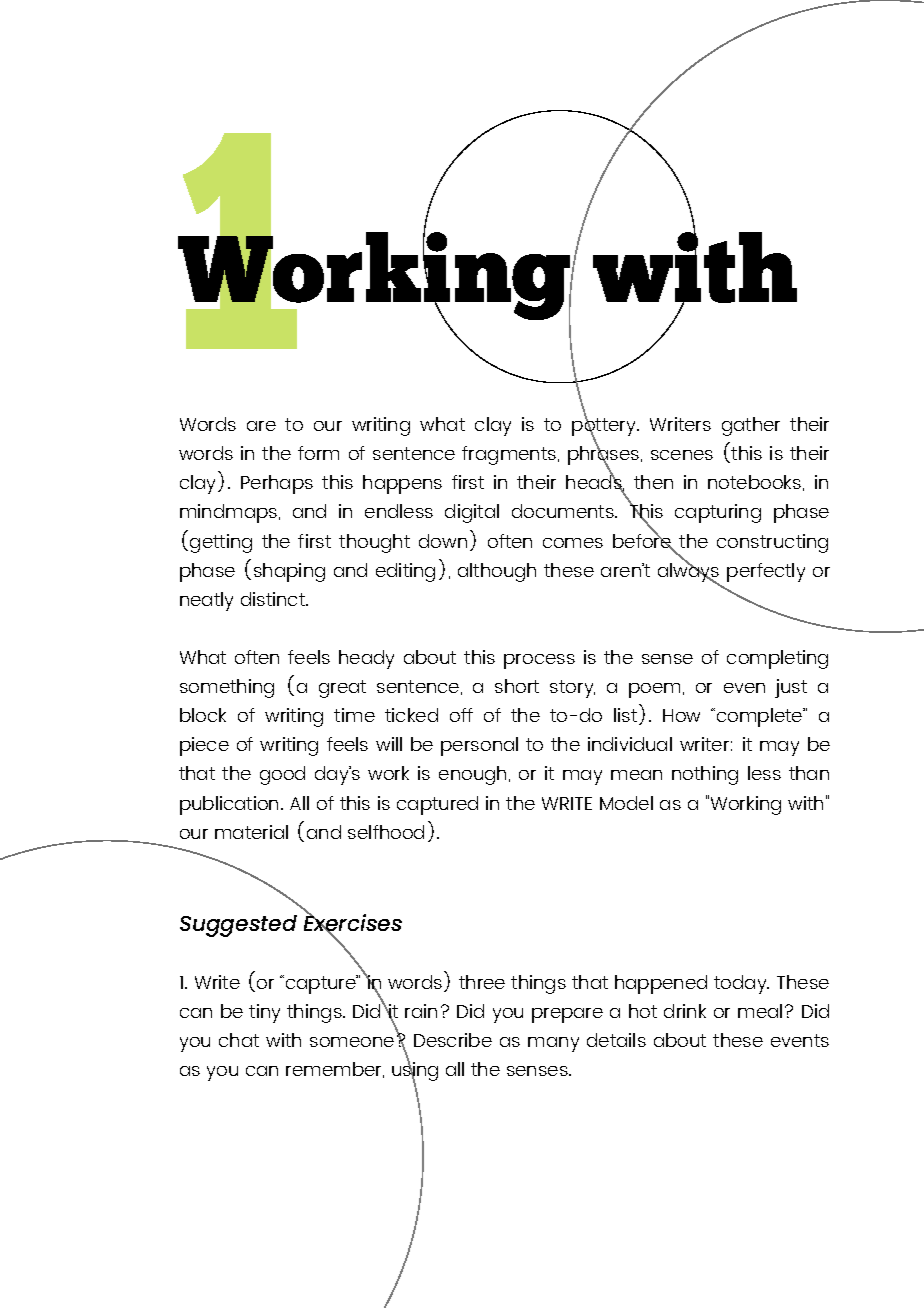 This page has width=924, height=1309. I want to click on selfhood, so click(386, 832).
